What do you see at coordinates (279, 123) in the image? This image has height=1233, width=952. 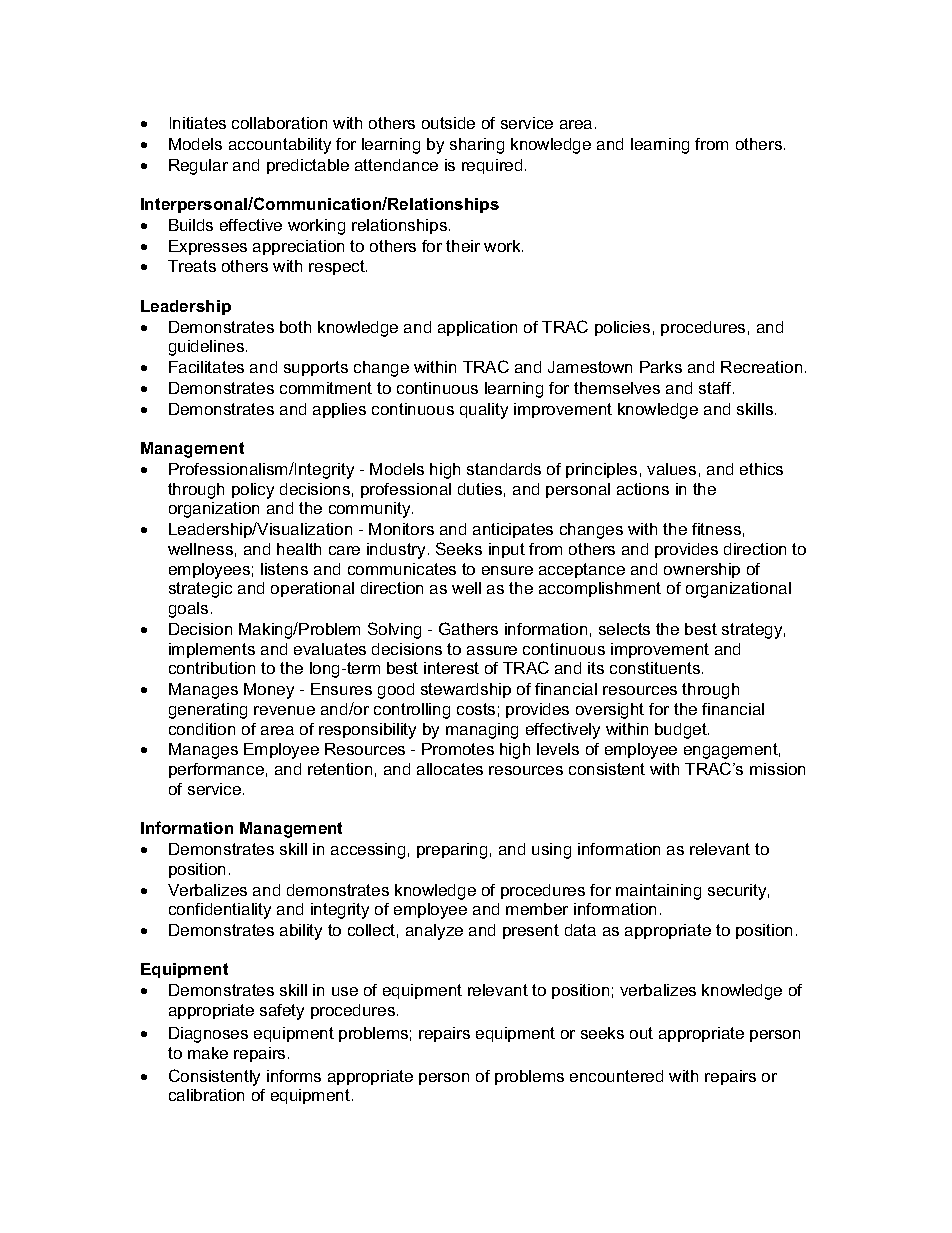 I see `collaboration` at bounding box center [279, 123].
